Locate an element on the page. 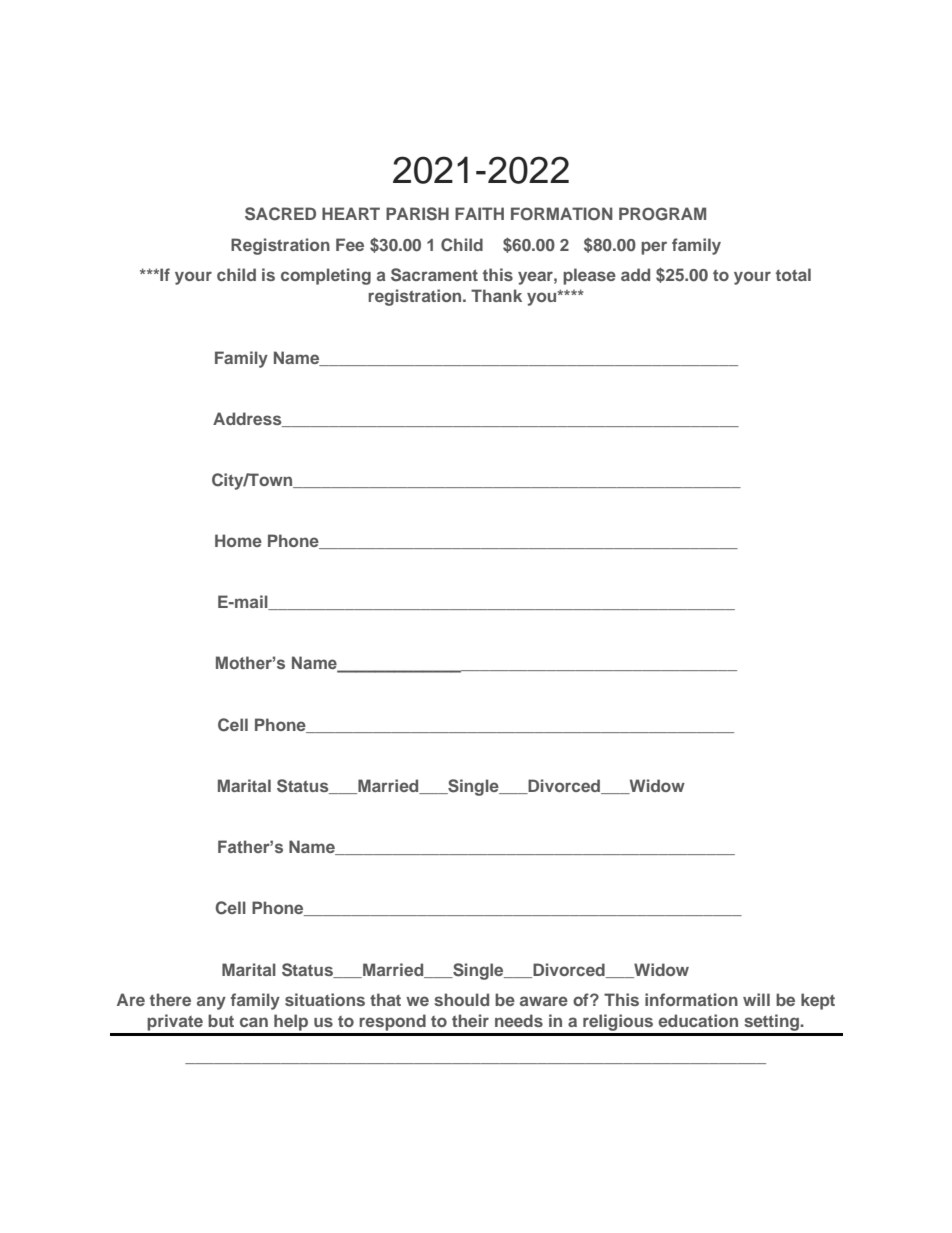 The width and height of the image is (952, 1233). total is located at coordinates (793, 274).
